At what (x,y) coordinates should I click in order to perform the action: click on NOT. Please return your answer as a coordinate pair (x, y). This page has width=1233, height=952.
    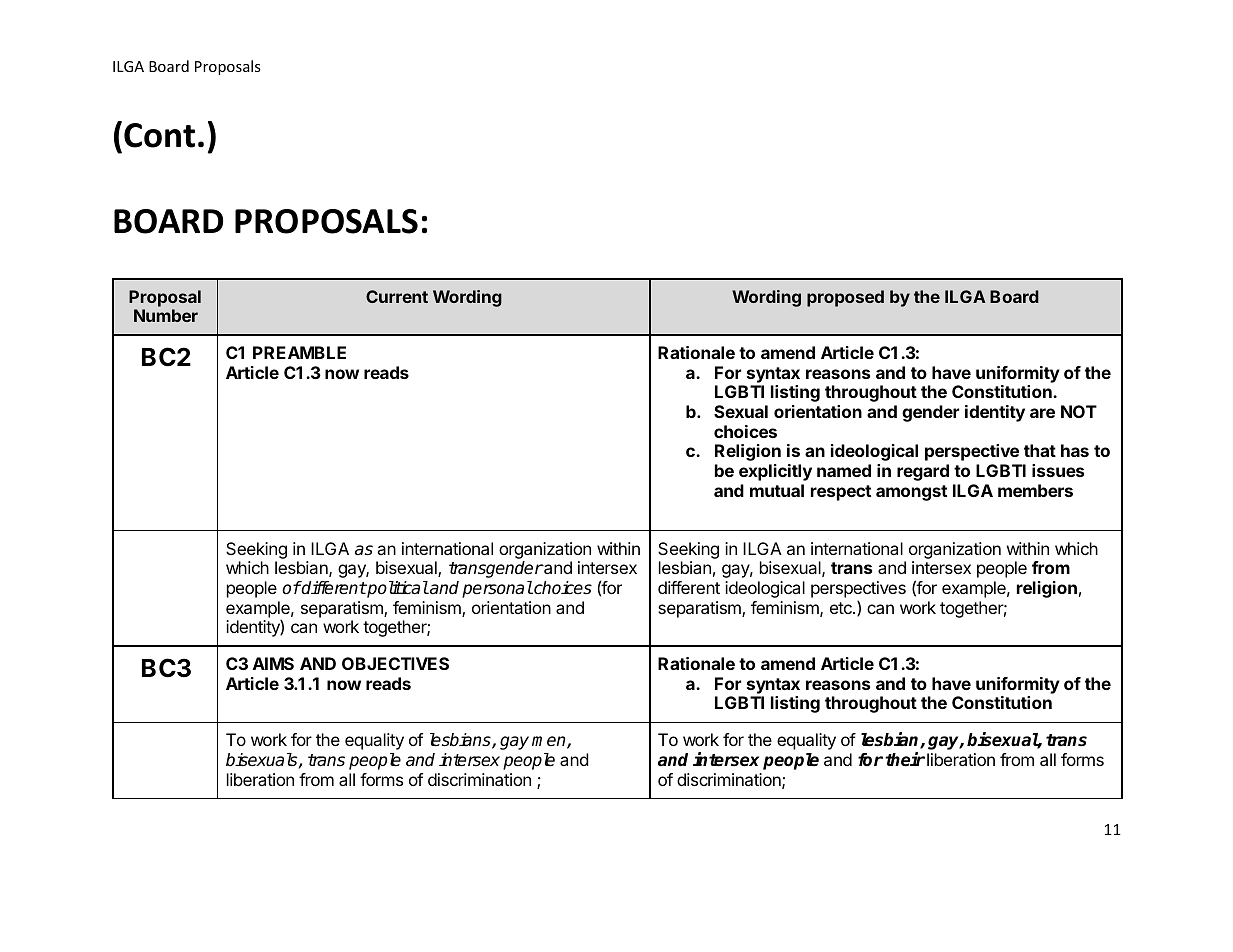
    Looking at the image, I should click on (1079, 411).
